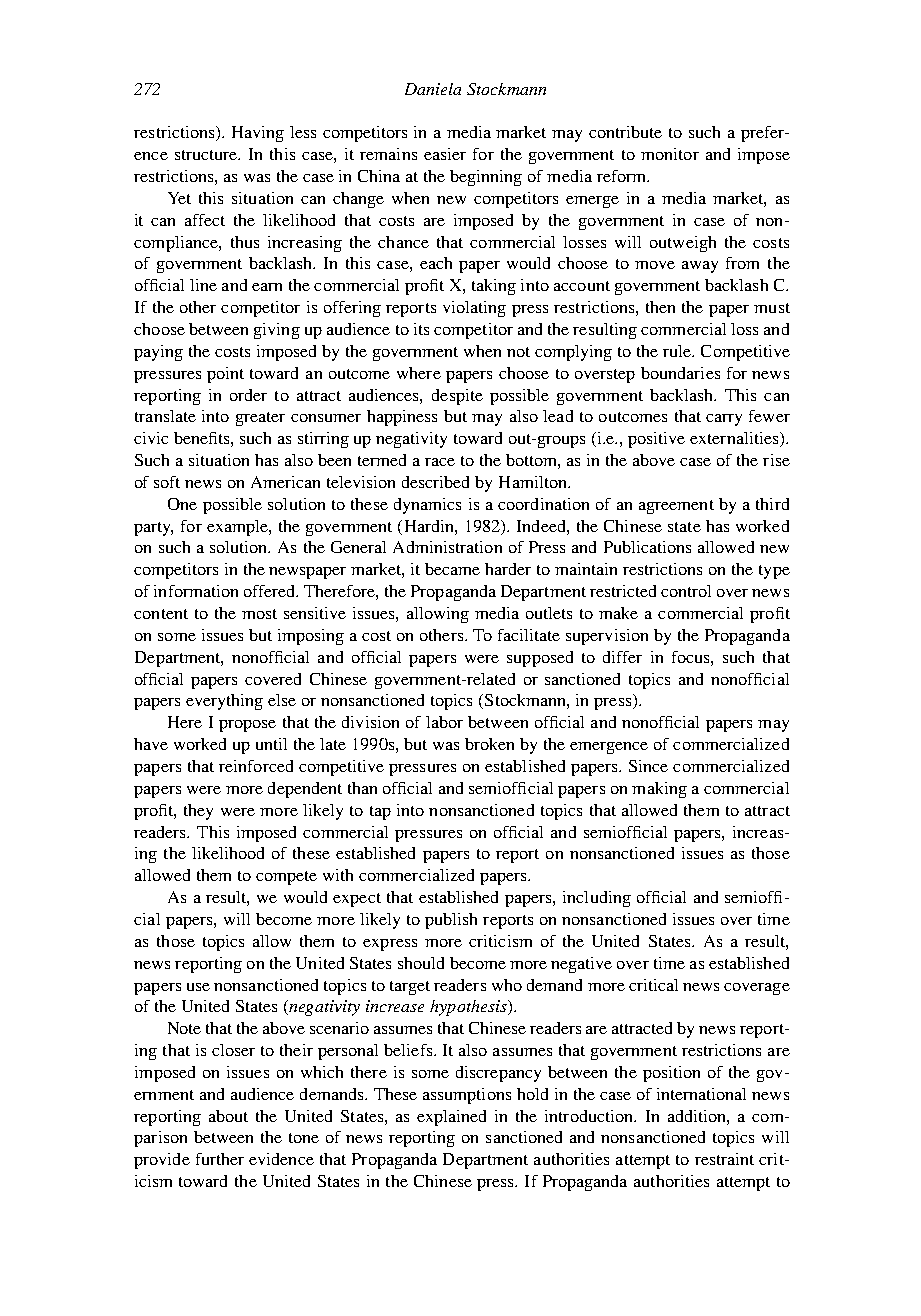  What do you see at coordinates (228, 1116) in the image?
I see `about` at bounding box center [228, 1116].
